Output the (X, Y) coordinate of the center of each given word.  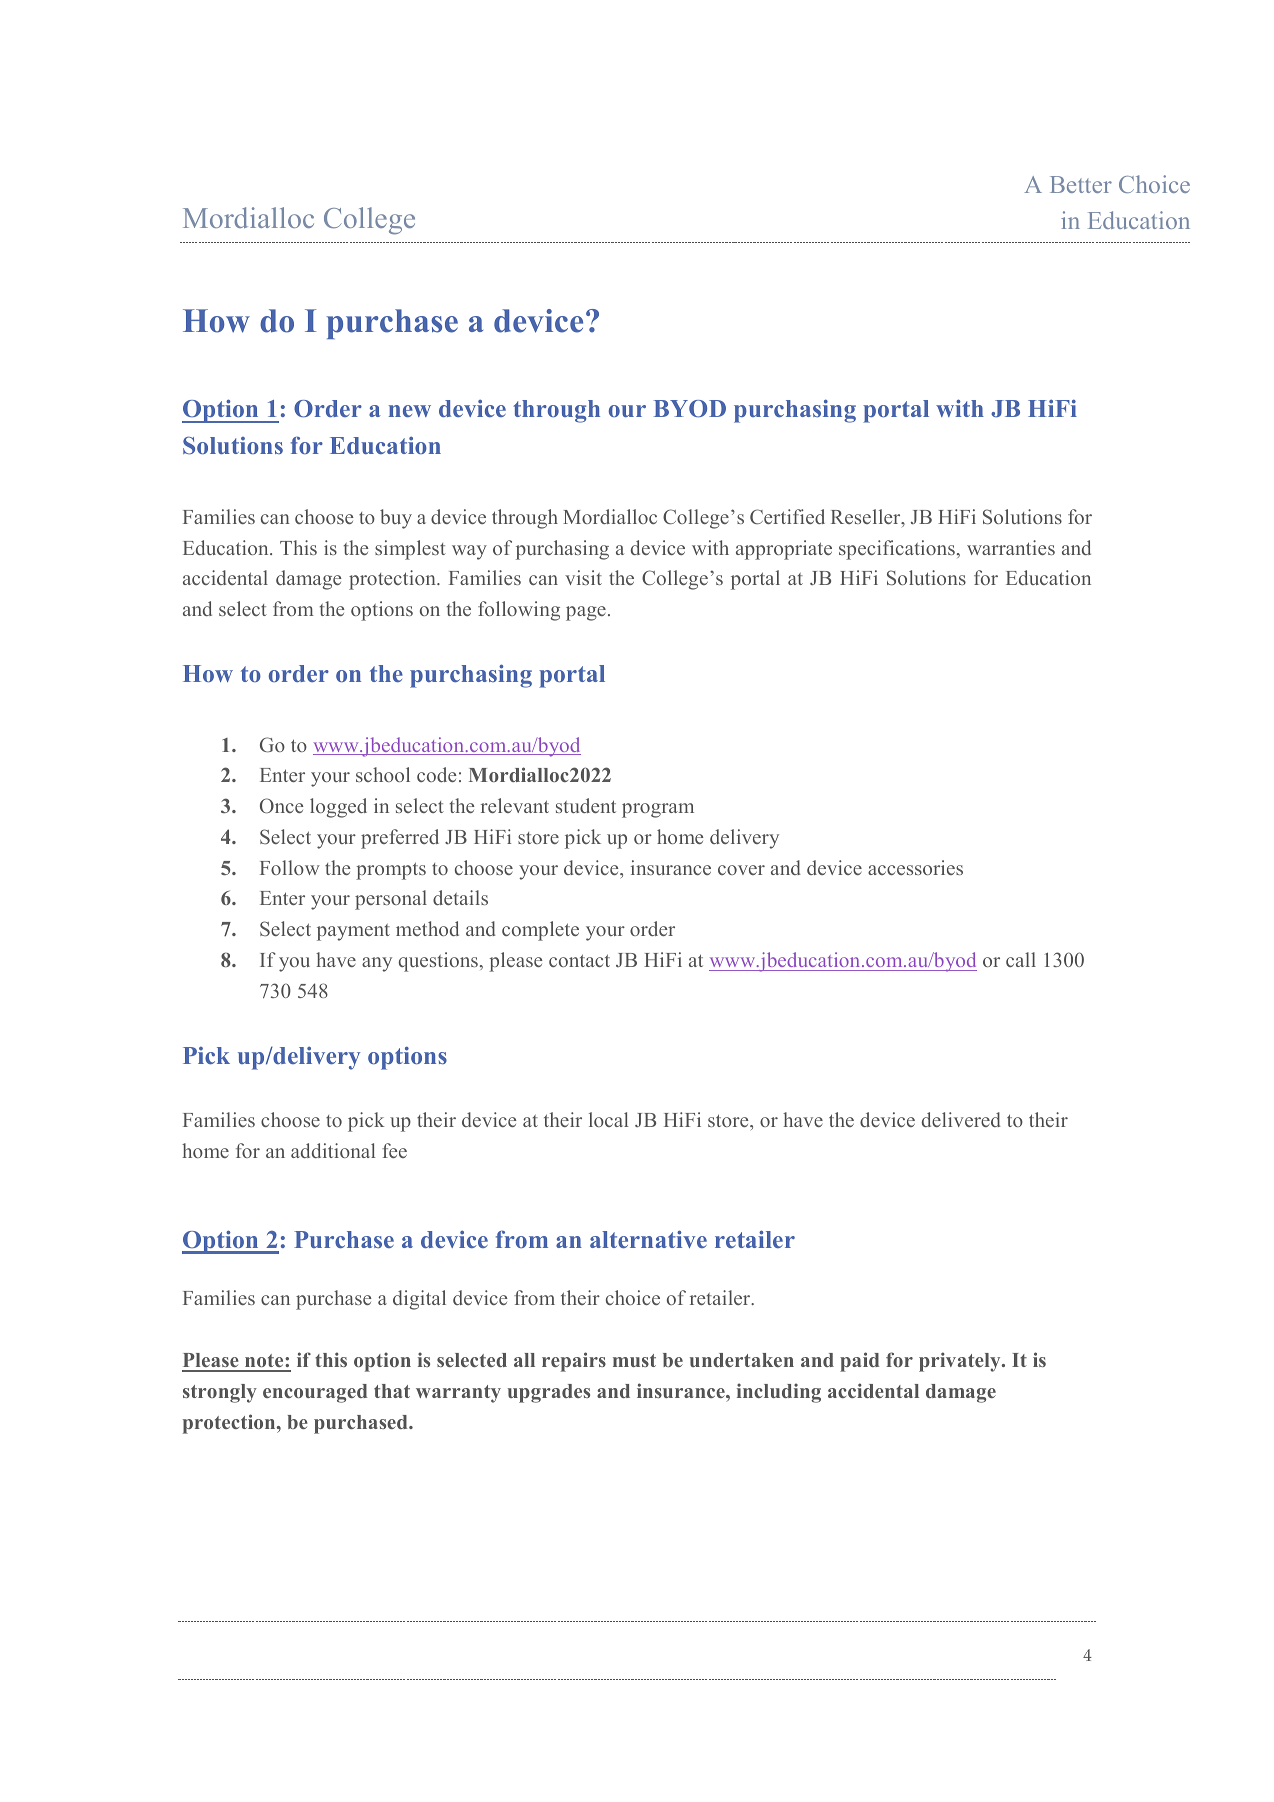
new (410, 411)
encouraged (315, 1393)
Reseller (867, 518)
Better (1081, 184)
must (634, 1360)
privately (961, 1362)
